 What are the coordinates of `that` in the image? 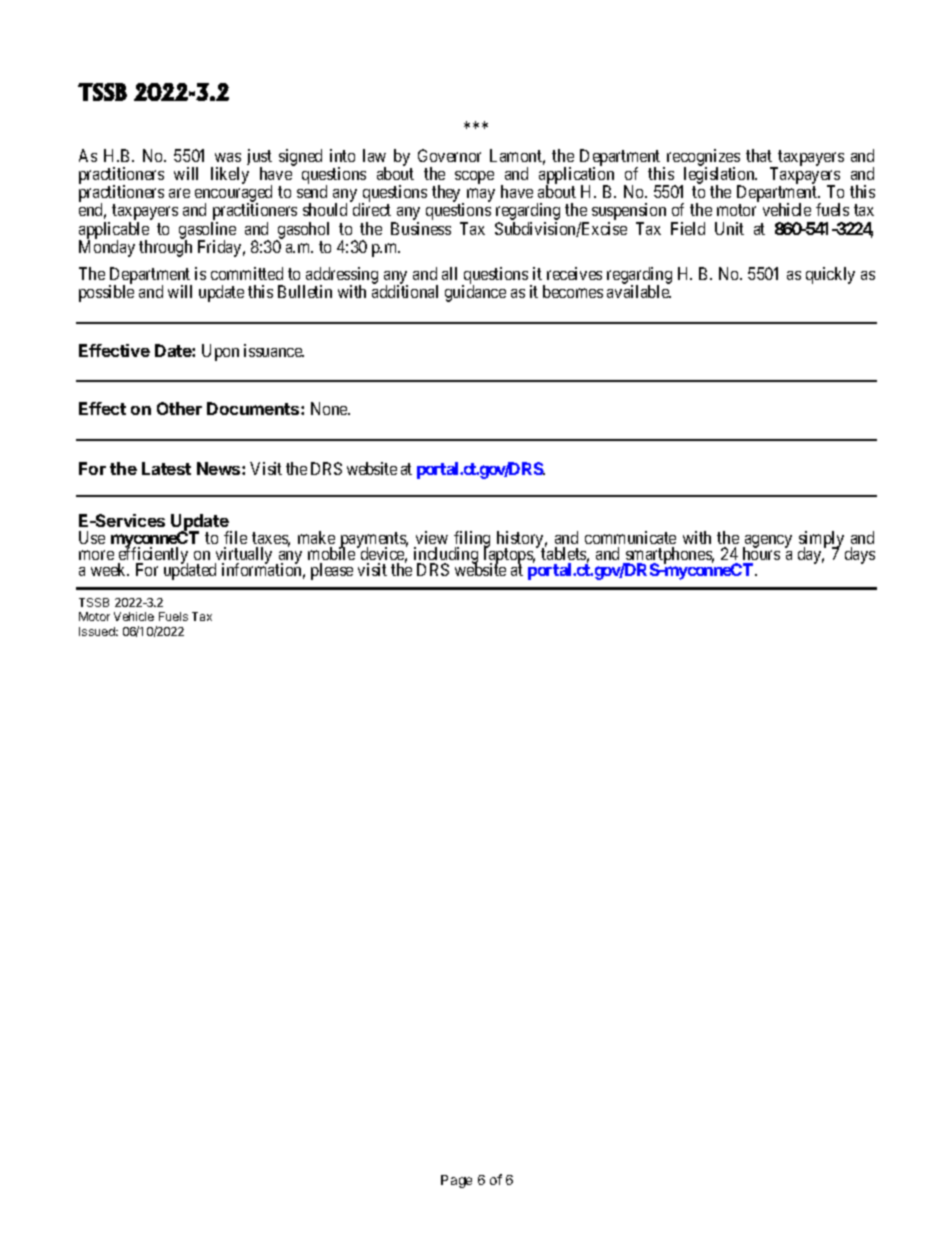 It's located at (759, 155).
